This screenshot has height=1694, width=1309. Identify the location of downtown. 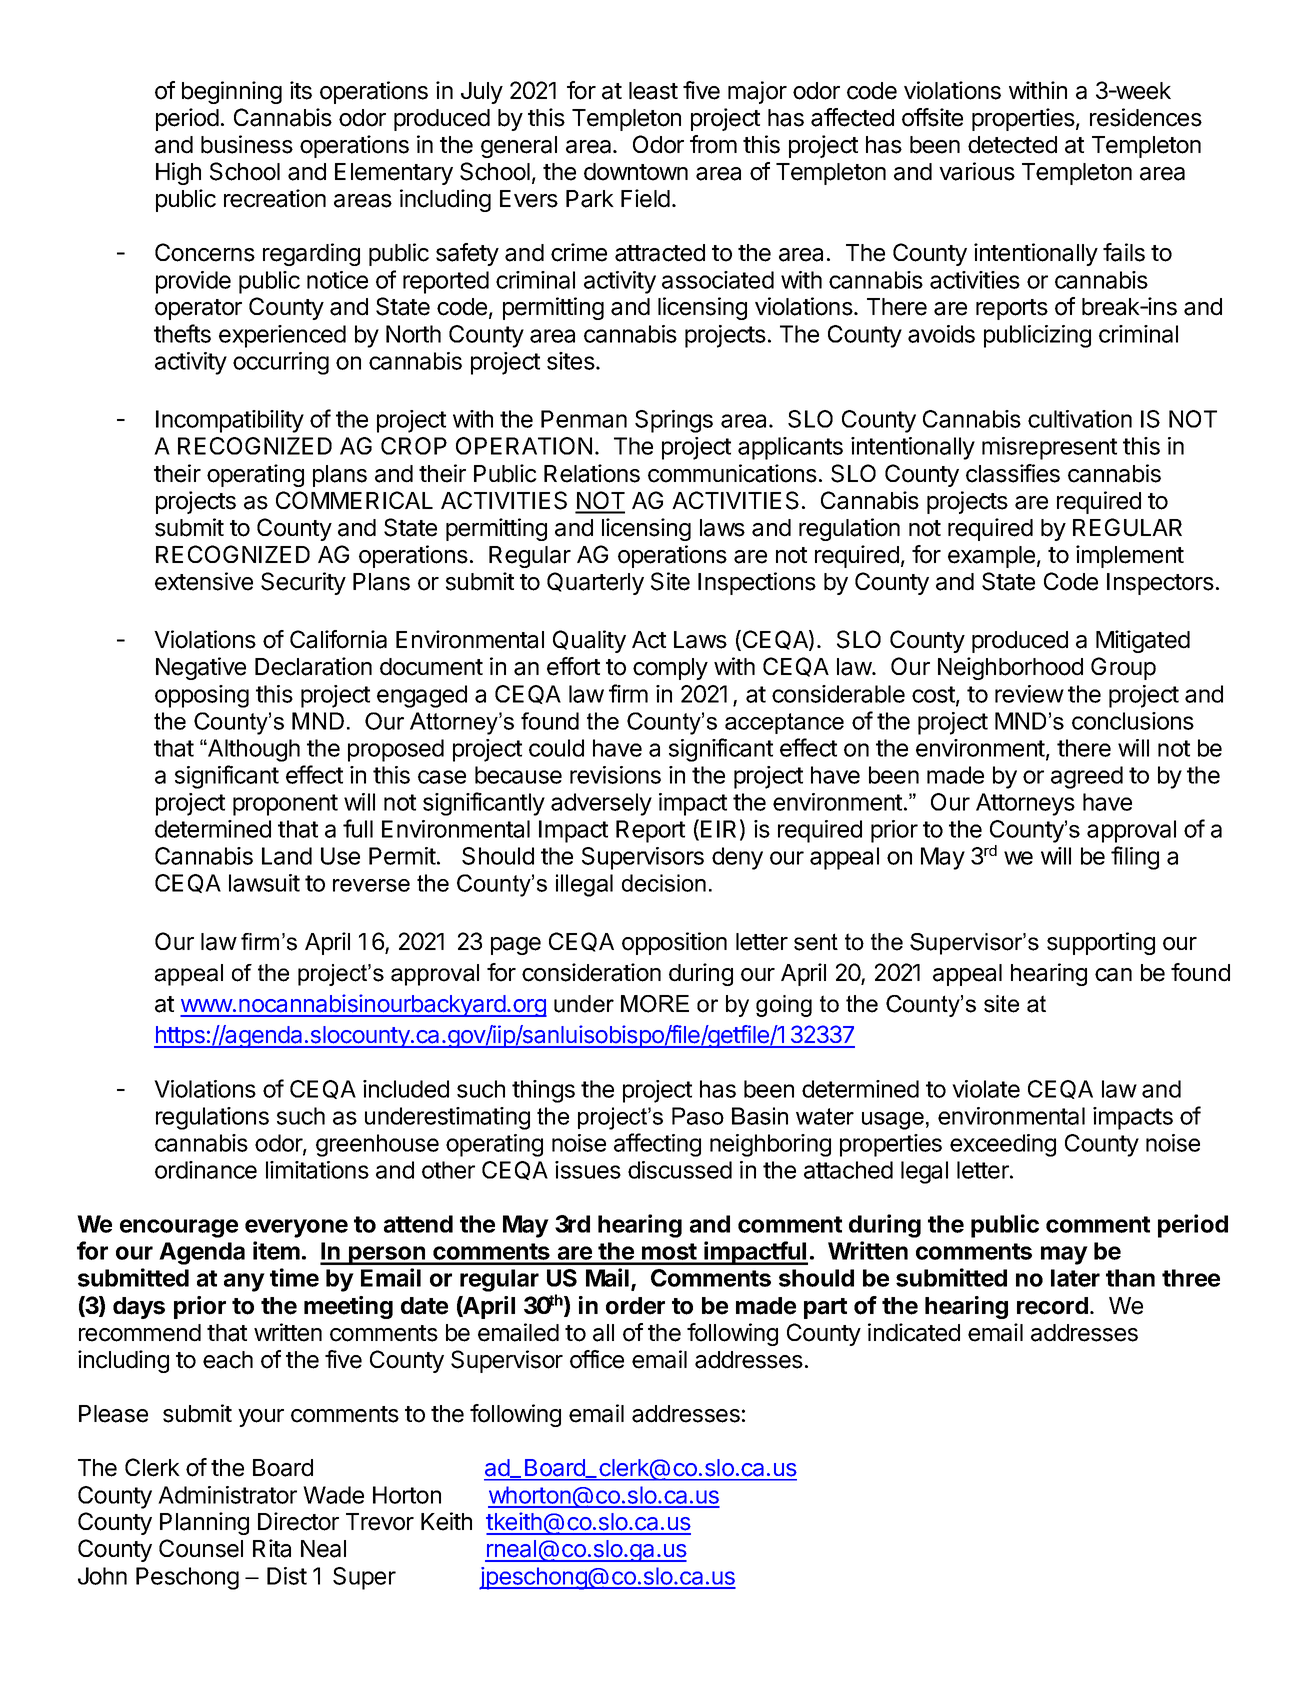
(636, 172).
